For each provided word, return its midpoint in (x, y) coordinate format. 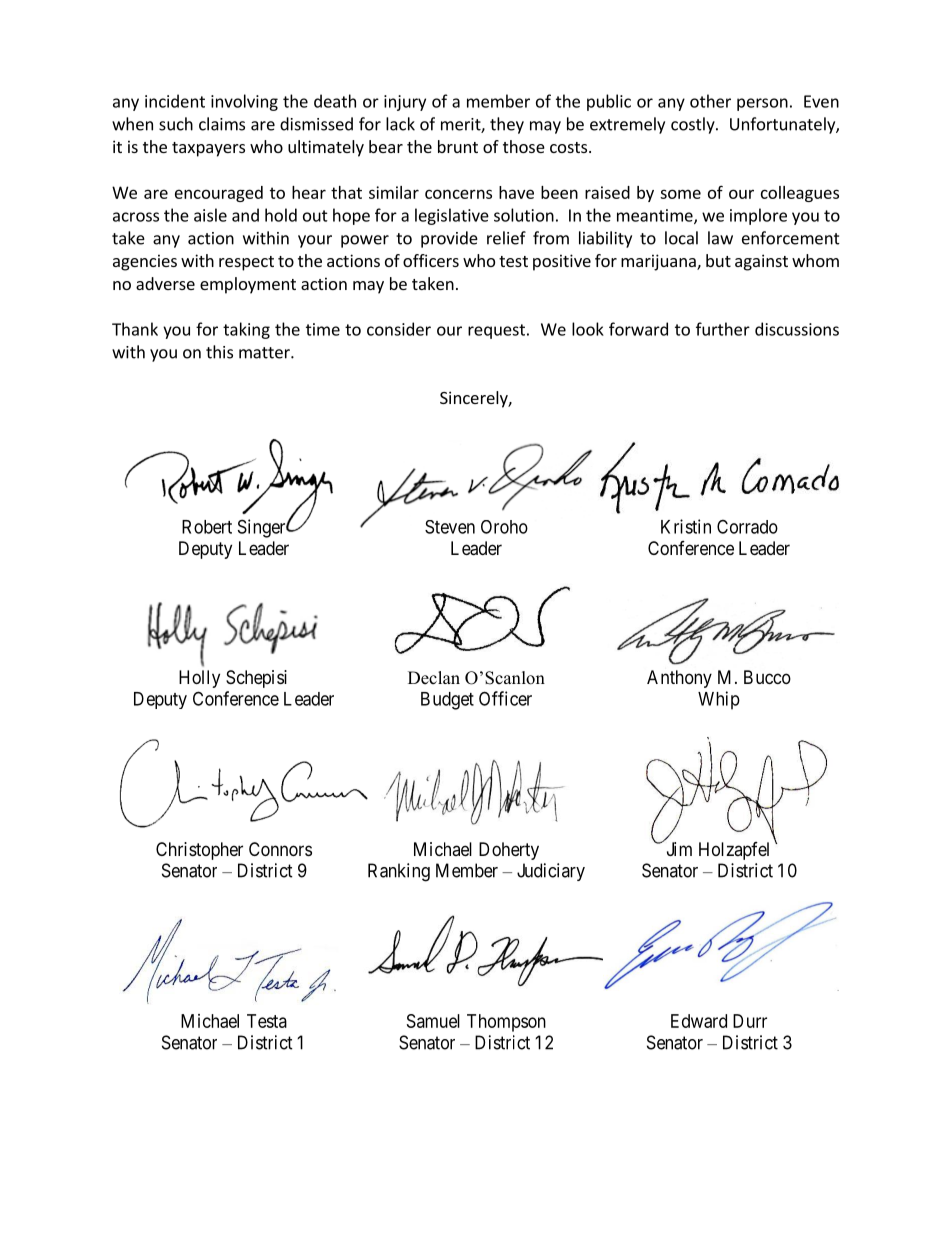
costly (694, 125)
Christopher (199, 851)
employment (248, 285)
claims (222, 124)
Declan (434, 678)
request (496, 331)
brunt (458, 146)
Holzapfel (734, 851)
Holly (199, 679)
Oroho (504, 527)
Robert (207, 527)
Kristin (686, 526)
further (723, 329)
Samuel (433, 1021)
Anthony (679, 679)
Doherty (509, 851)
